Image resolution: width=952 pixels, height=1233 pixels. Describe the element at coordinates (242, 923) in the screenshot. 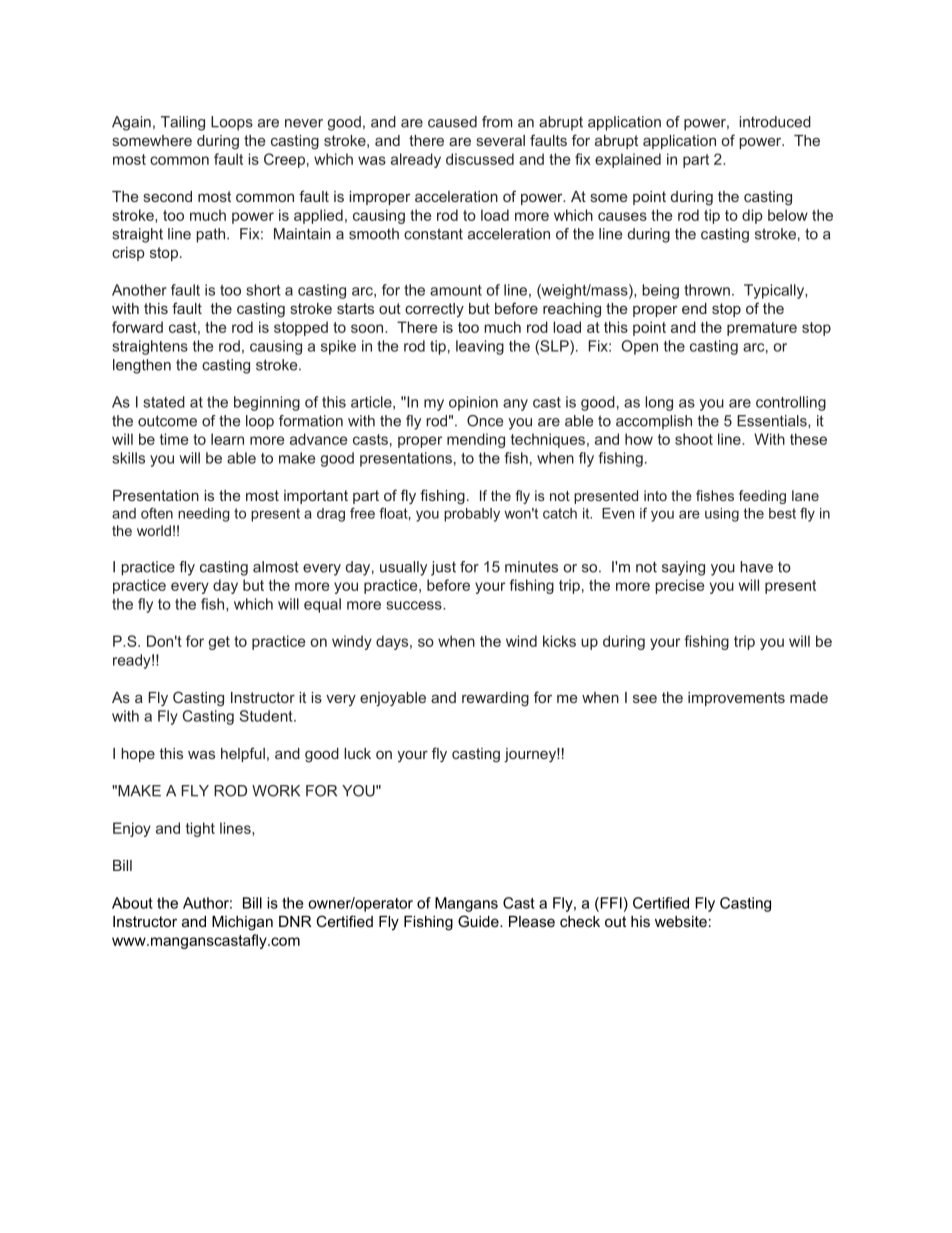

I see `Michigan` at that location.
